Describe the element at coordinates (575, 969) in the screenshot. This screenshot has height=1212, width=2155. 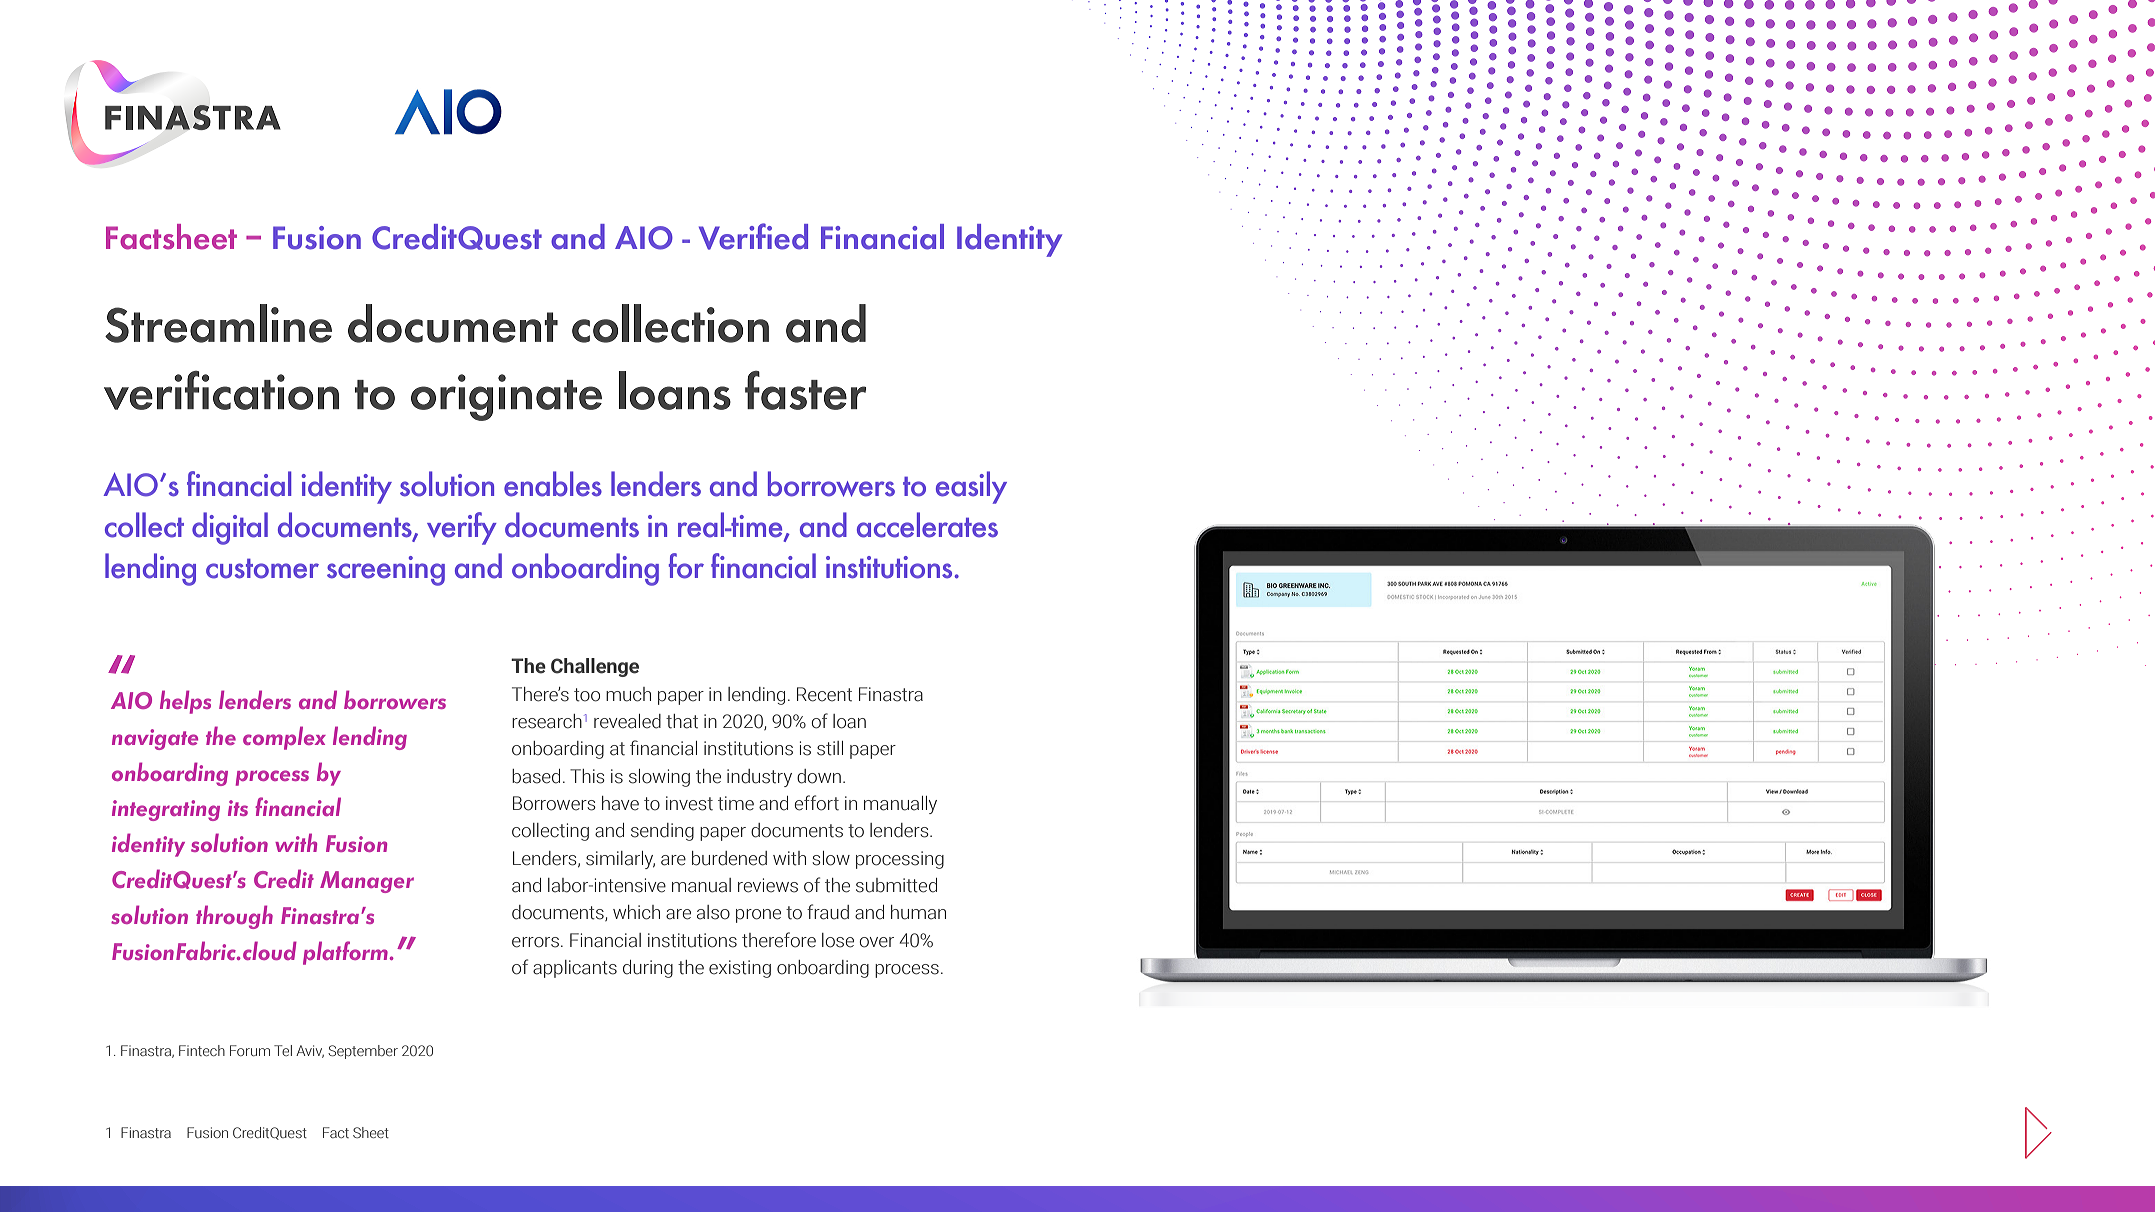
I see `applicants` at that location.
